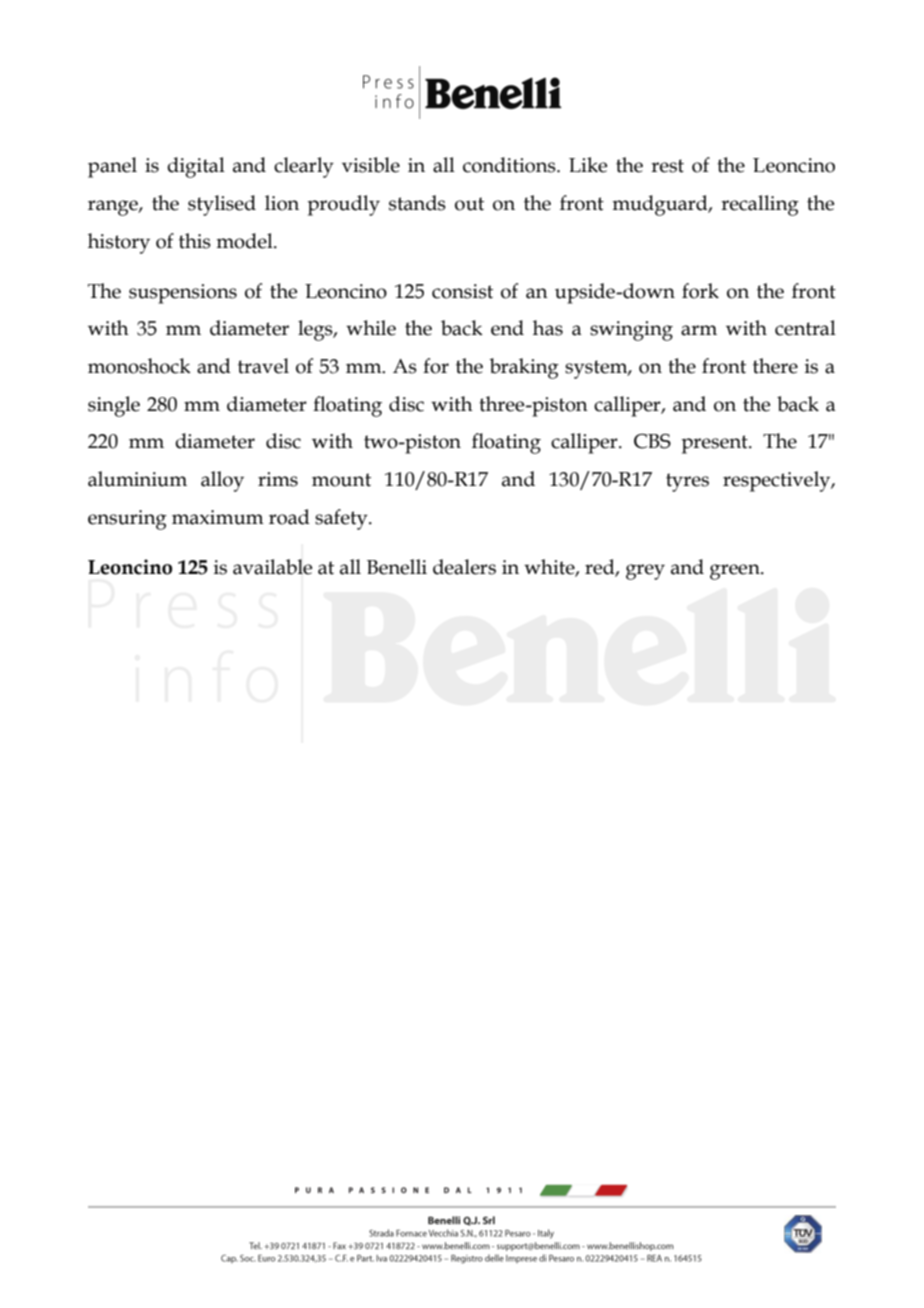 Image resolution: width=924 pixels, height=1308 pixels. I want to click on this, so click(195, 241).
